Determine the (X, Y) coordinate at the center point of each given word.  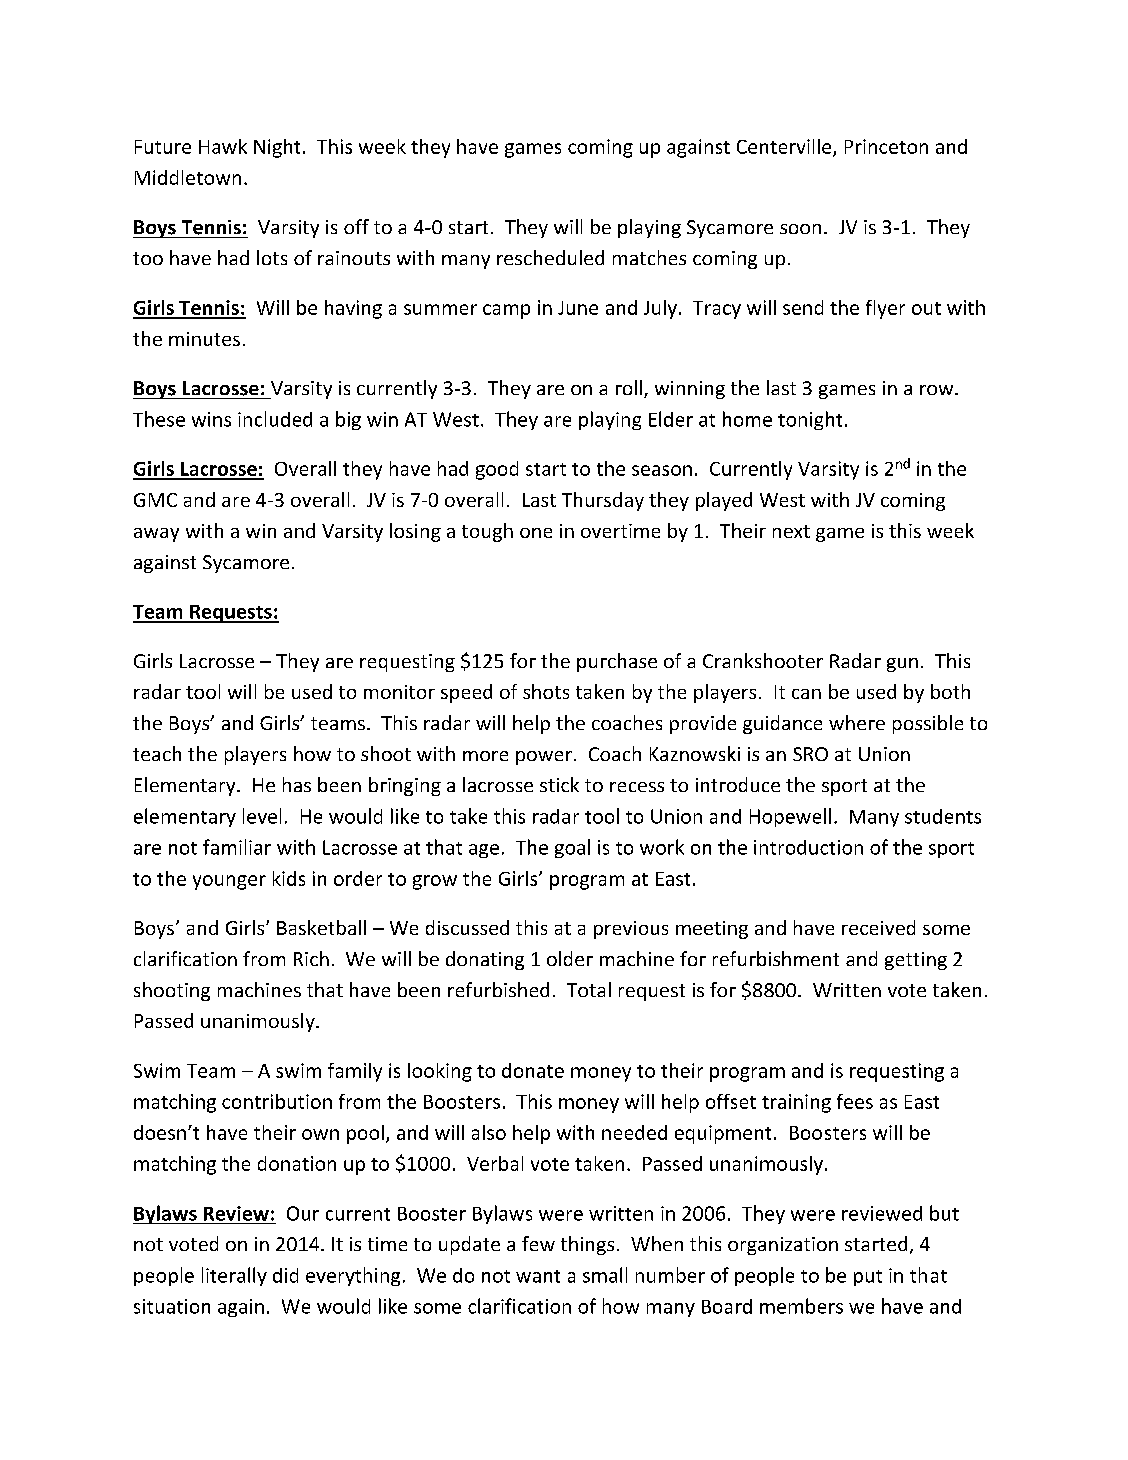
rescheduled (550, 257)
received (878, 927)
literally (234, 1276)
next (791, 531)
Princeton (886, 146)
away (156, 535)
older (570, 958)
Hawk (223, 146)
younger (229, 882)
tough (487, 532)
